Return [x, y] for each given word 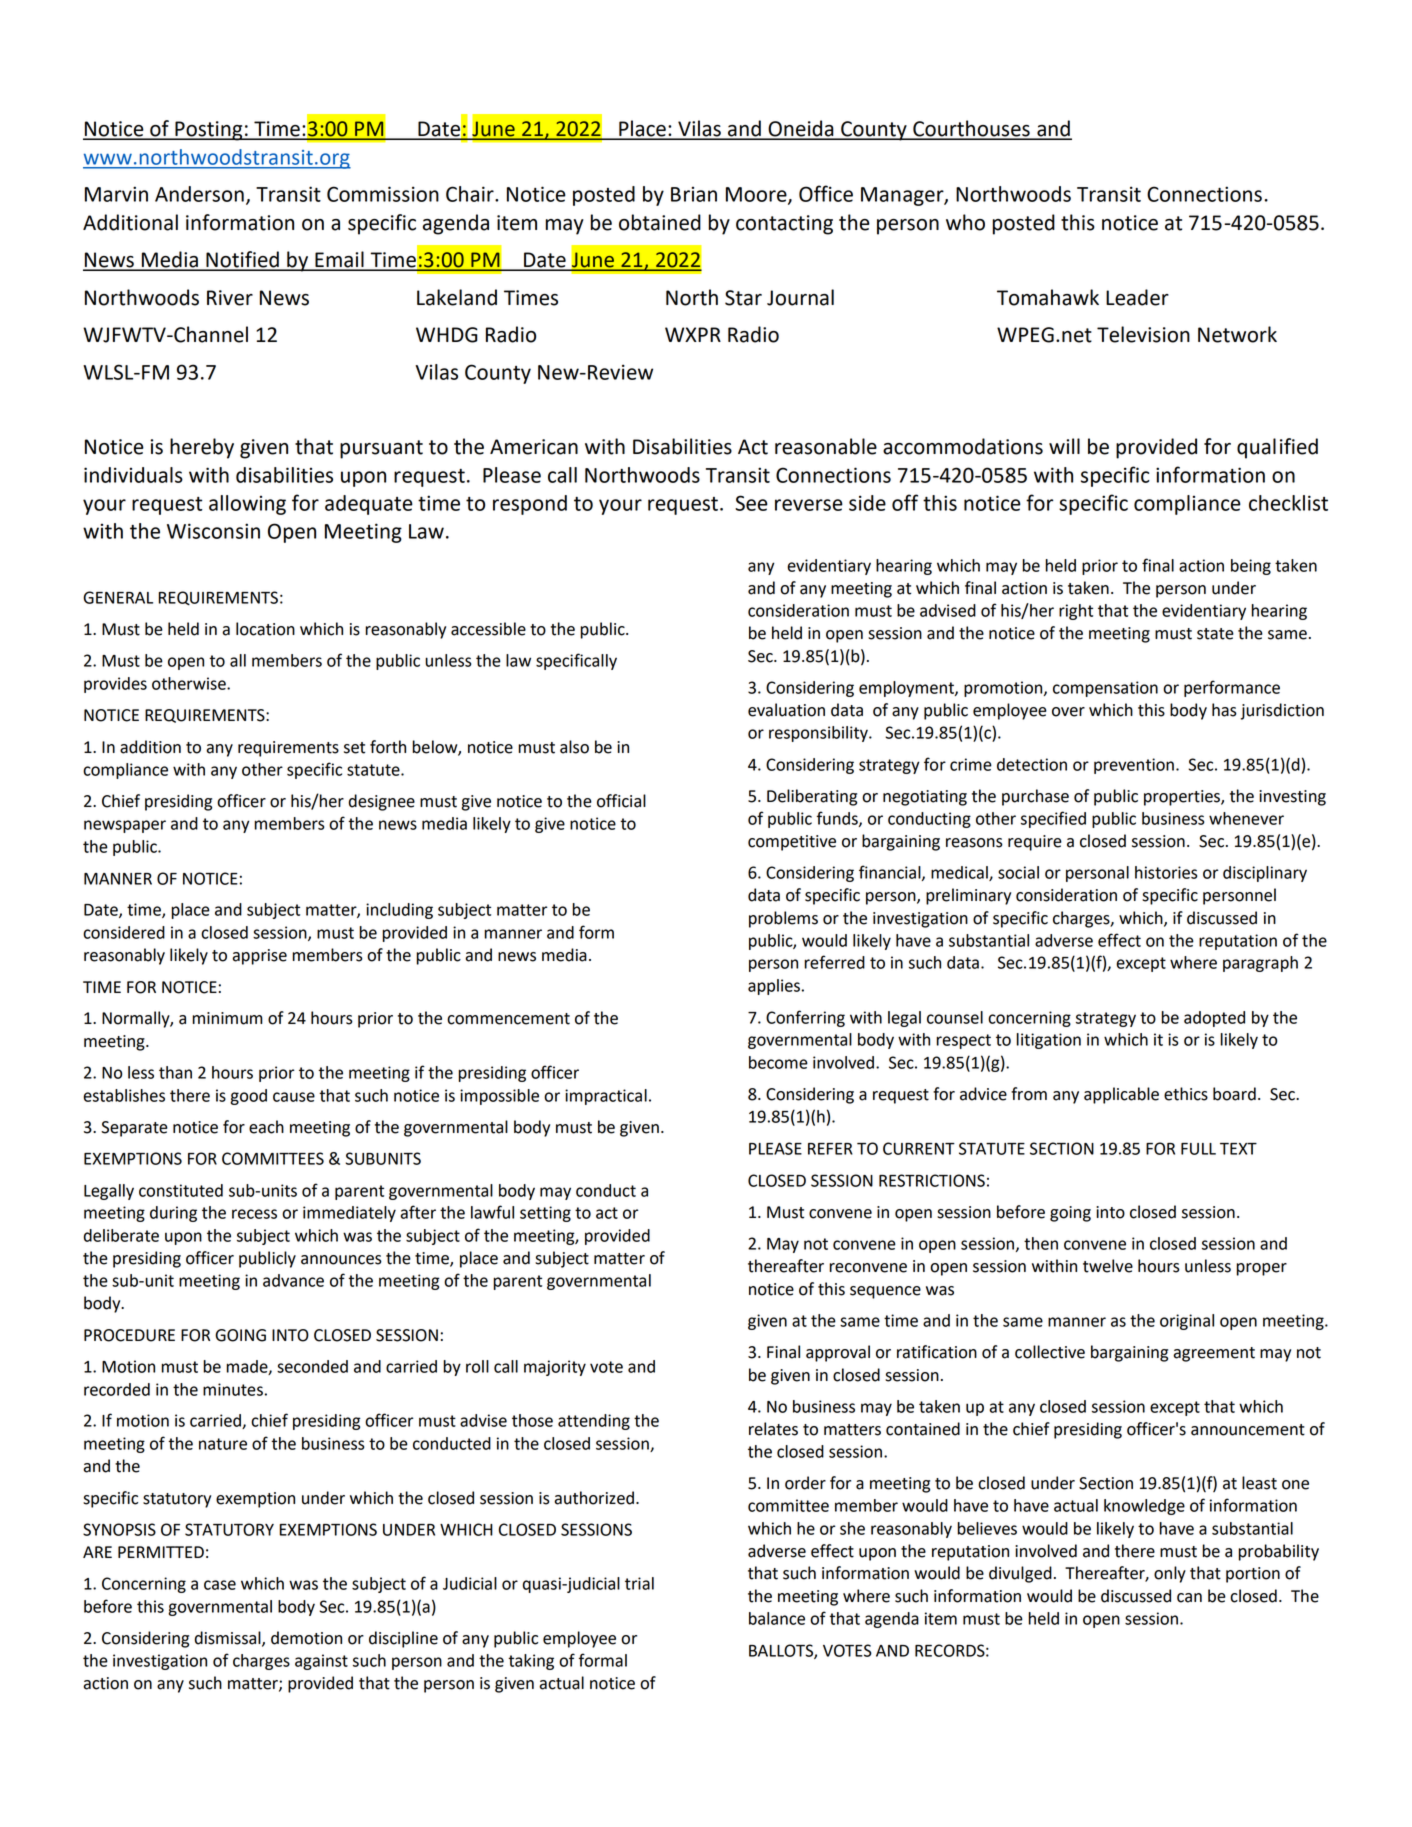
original [1187, 1322]
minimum [227, 1018]
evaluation [786, 710]
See [751, 503]
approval [838, 1353]
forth [388, 747]
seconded [312, 1366]
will [1064, 446]
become [778, 1062]
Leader [1137, 297]
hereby [202, 448]
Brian [694, 194]
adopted [1214, 1019]
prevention [1134, 766]
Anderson [199, 194]
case [220, 1585]
